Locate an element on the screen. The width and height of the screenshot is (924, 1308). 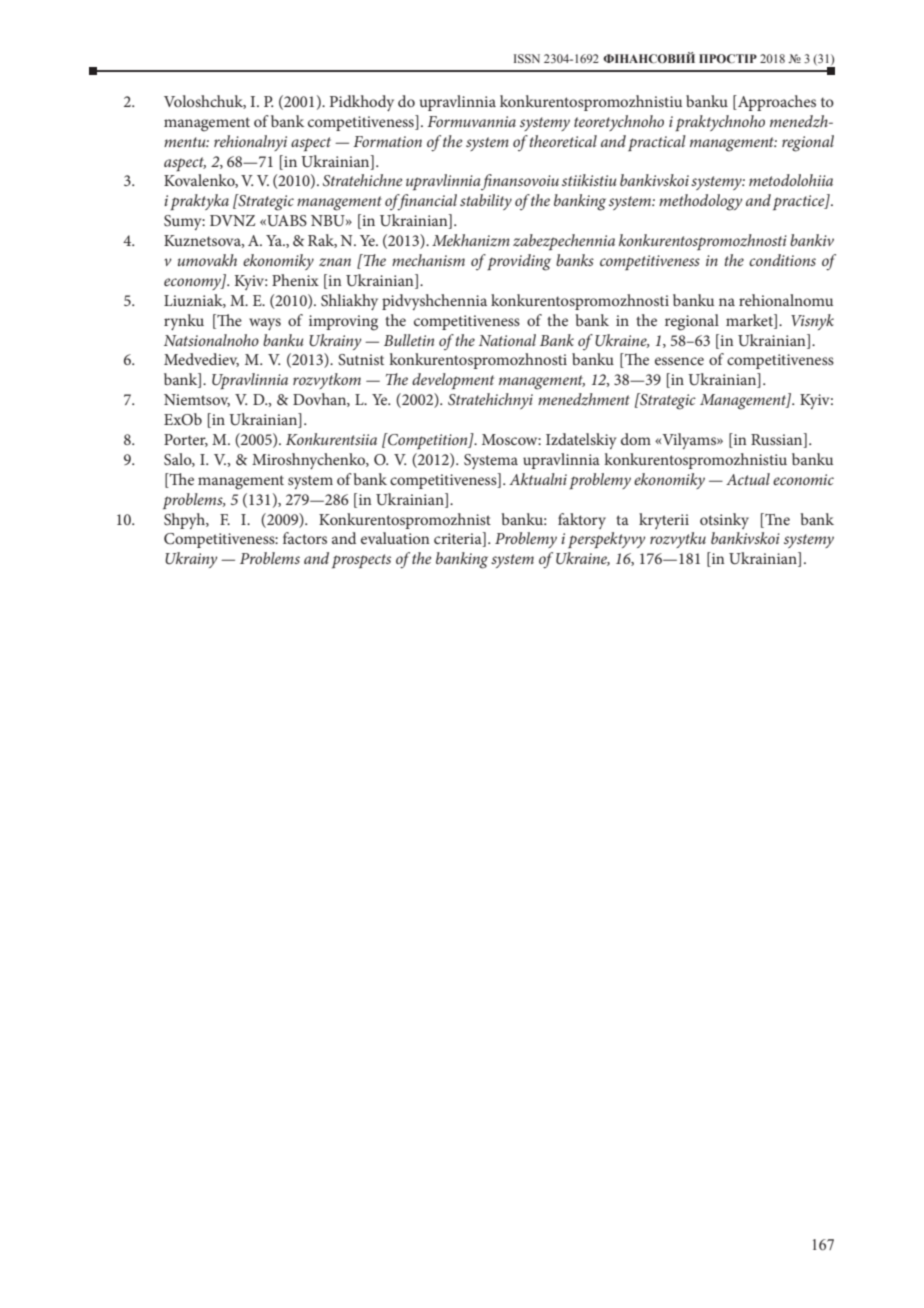
factors is located at coordinates (305, 538).
